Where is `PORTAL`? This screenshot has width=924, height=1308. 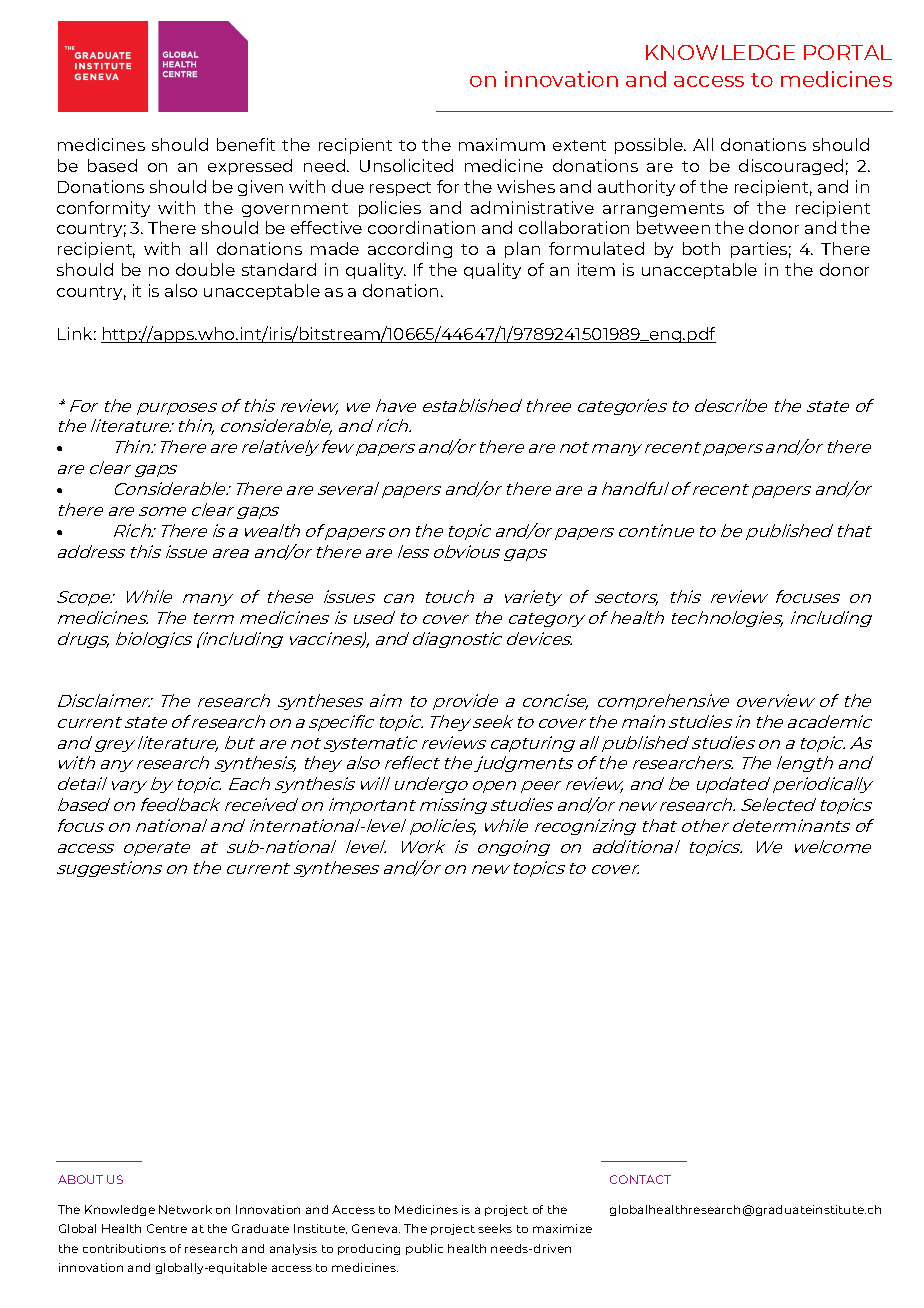 PORTAL is located at coordinates (848, 52).
